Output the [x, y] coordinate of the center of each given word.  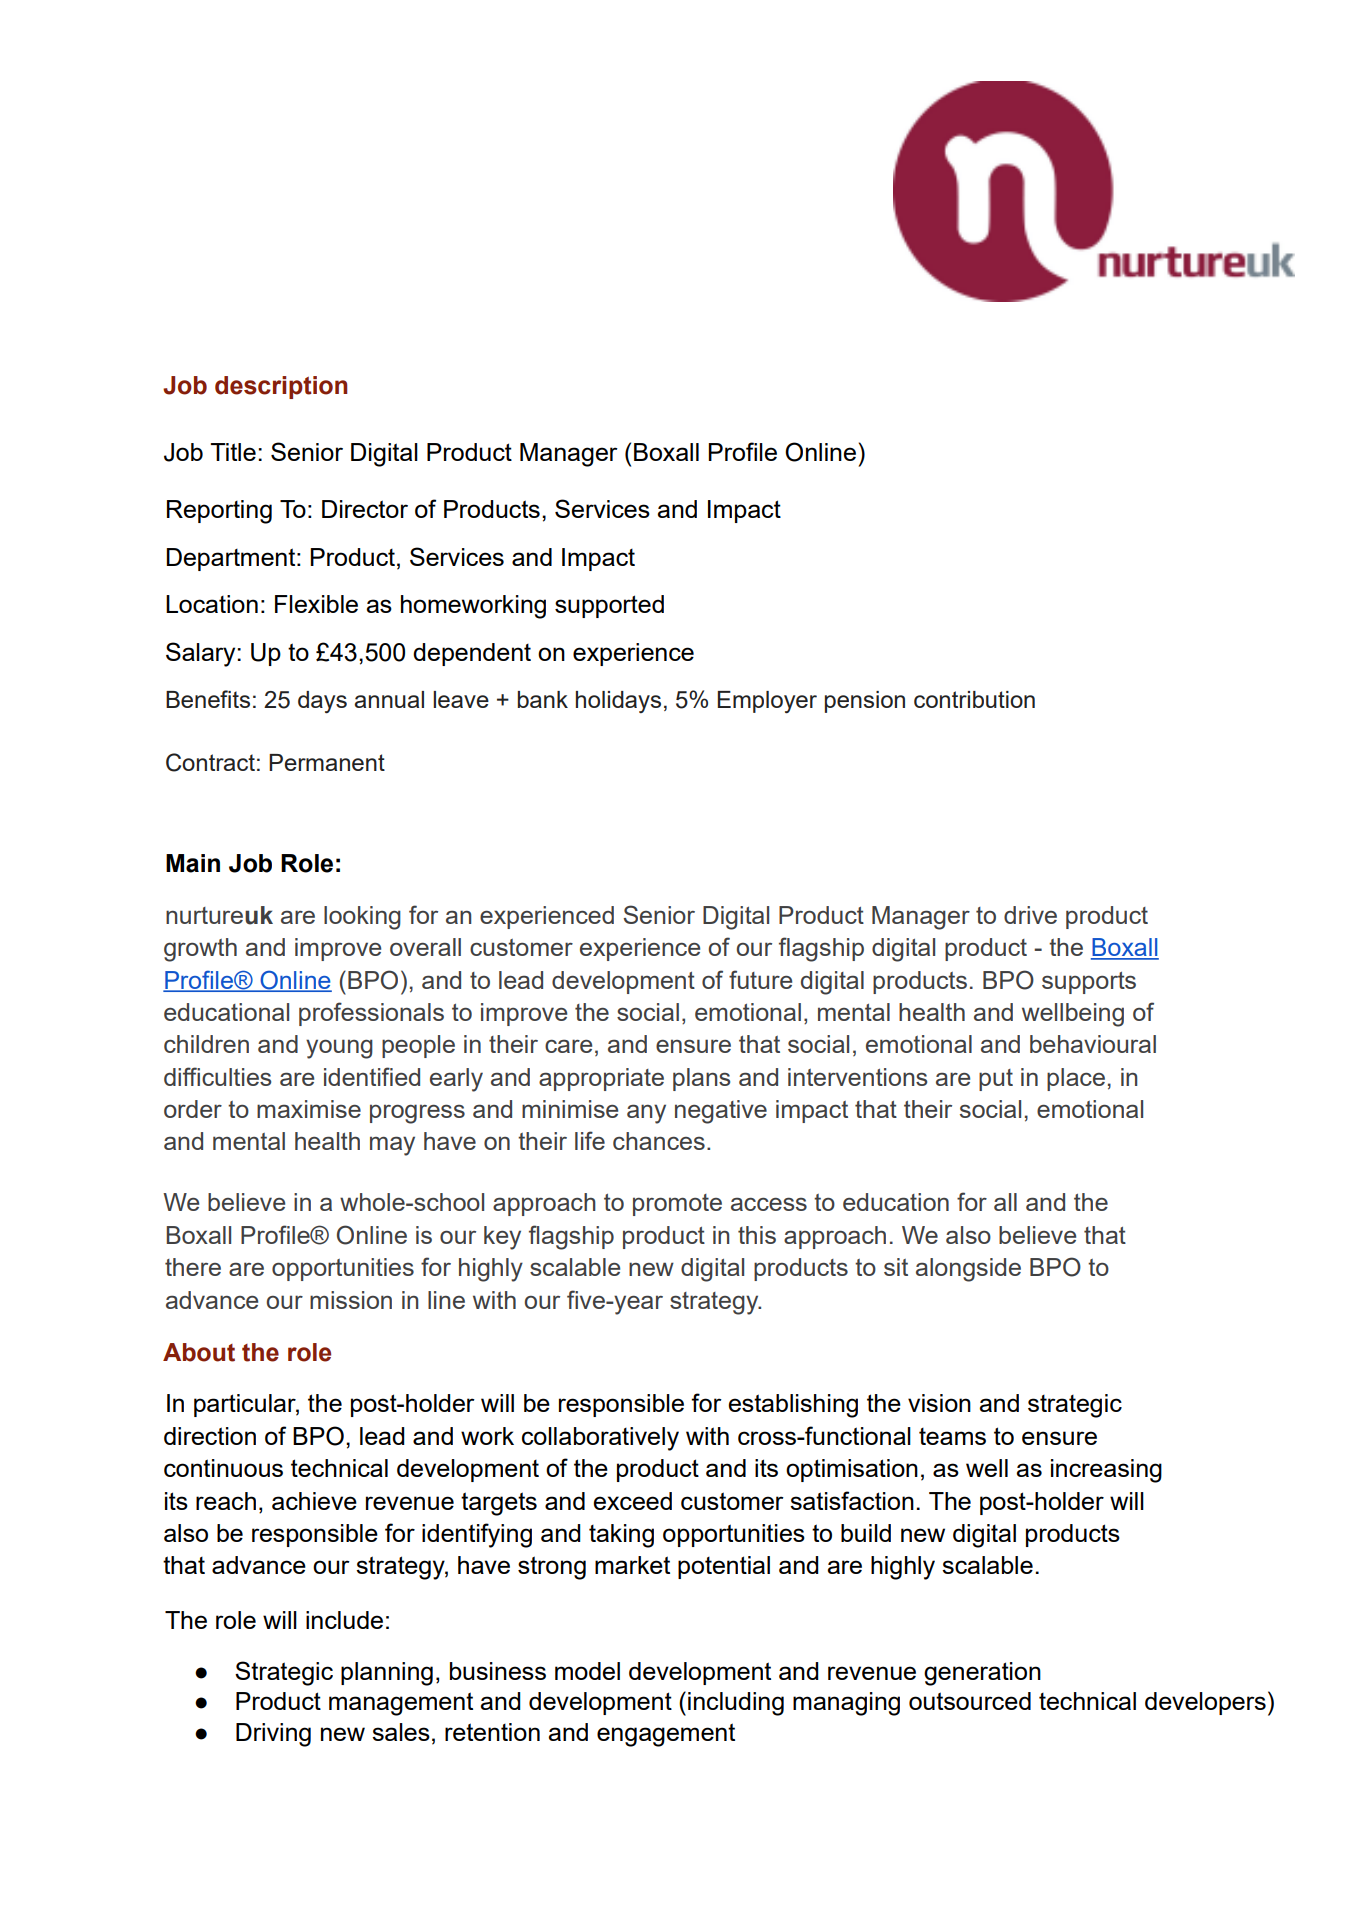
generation [982, 1674]
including [736, 1704]
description [281, 387]
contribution [974, 699]
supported [609, 606]
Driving [273, 1735]
